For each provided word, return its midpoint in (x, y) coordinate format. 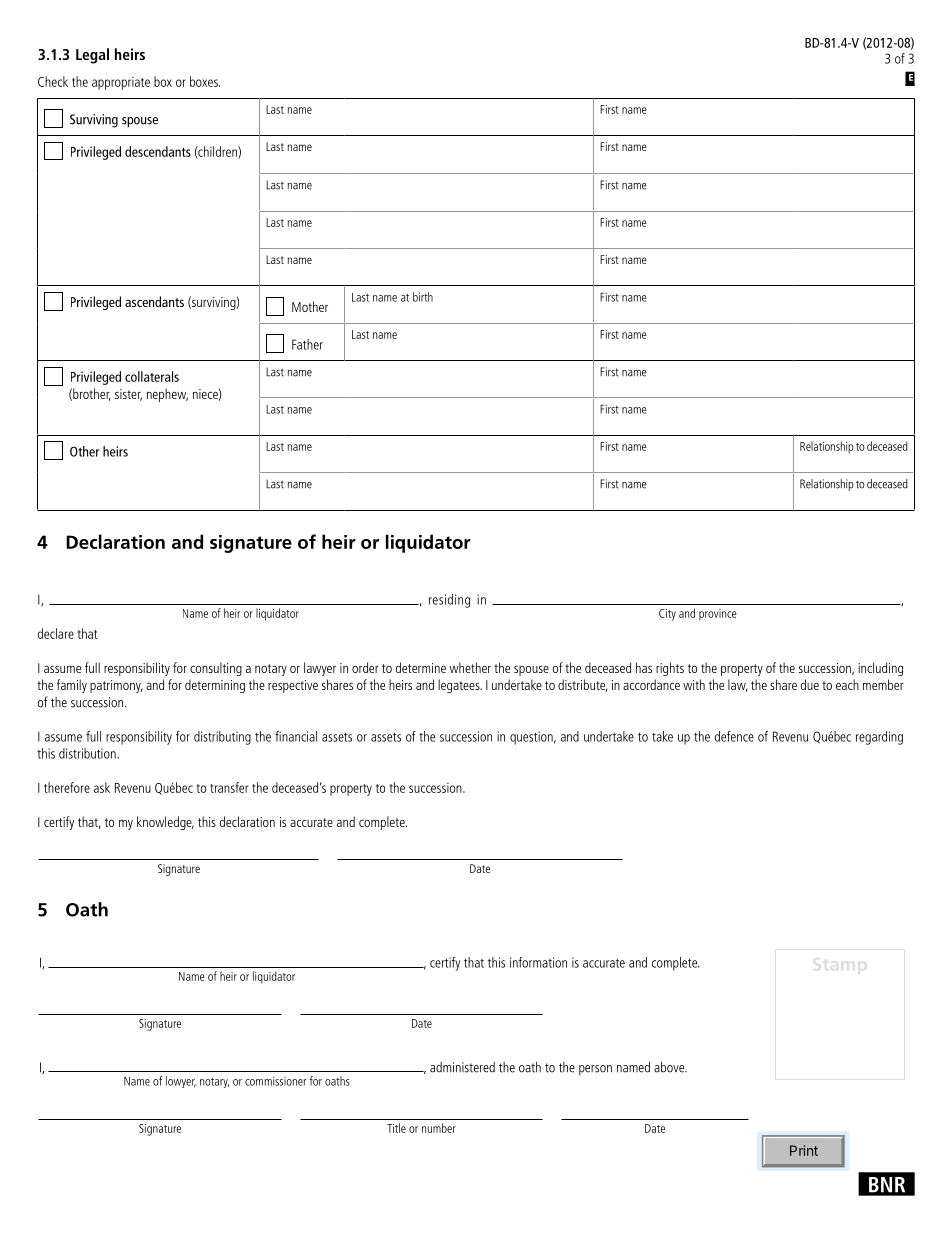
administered (462, 1067)
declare (56, 633)
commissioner (275, 1081)
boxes (205, 81)
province (718, 615)
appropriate (121, 83)
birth (423, 297)
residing (449, 601)
